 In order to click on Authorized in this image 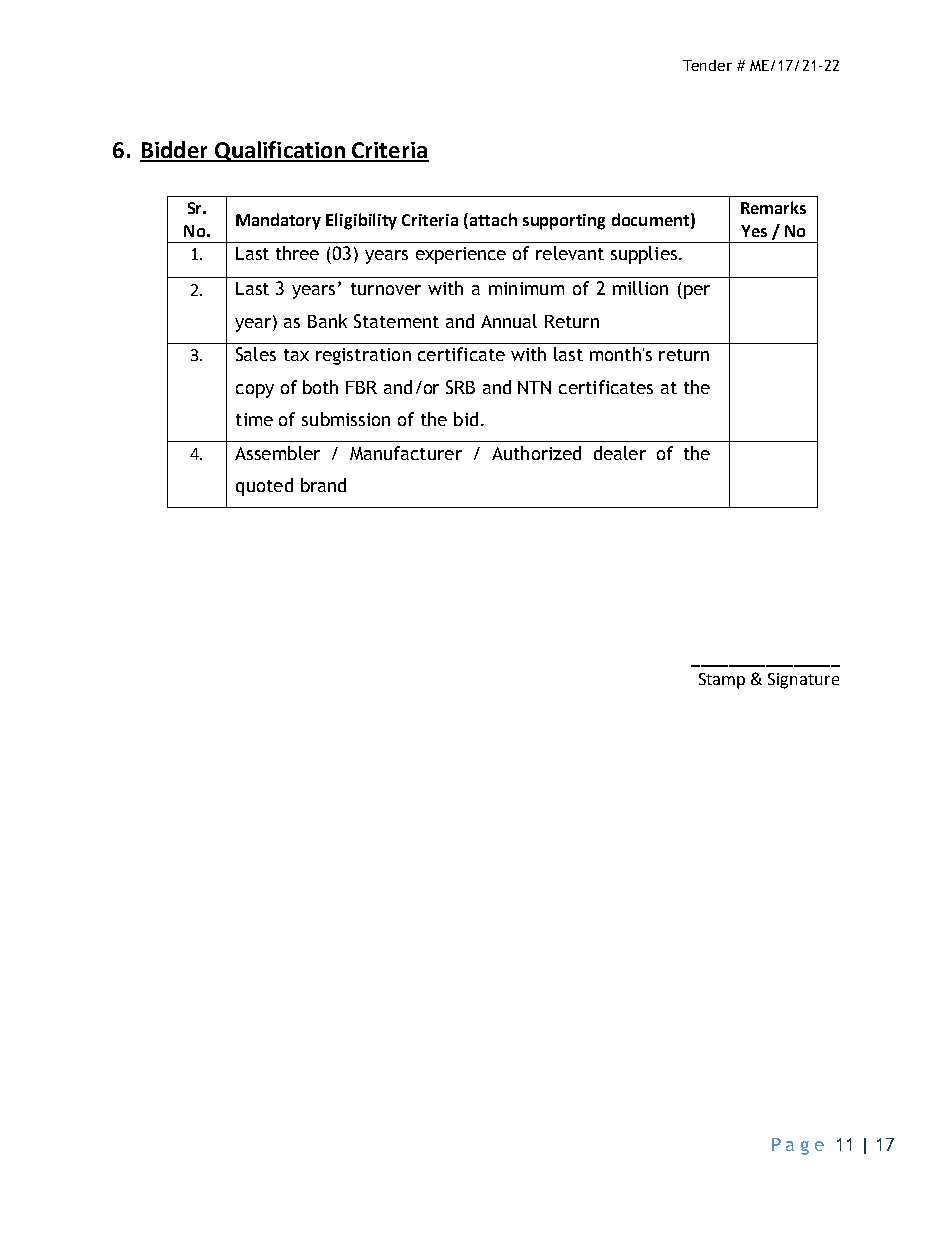, I will do `click(536, 453)`.
